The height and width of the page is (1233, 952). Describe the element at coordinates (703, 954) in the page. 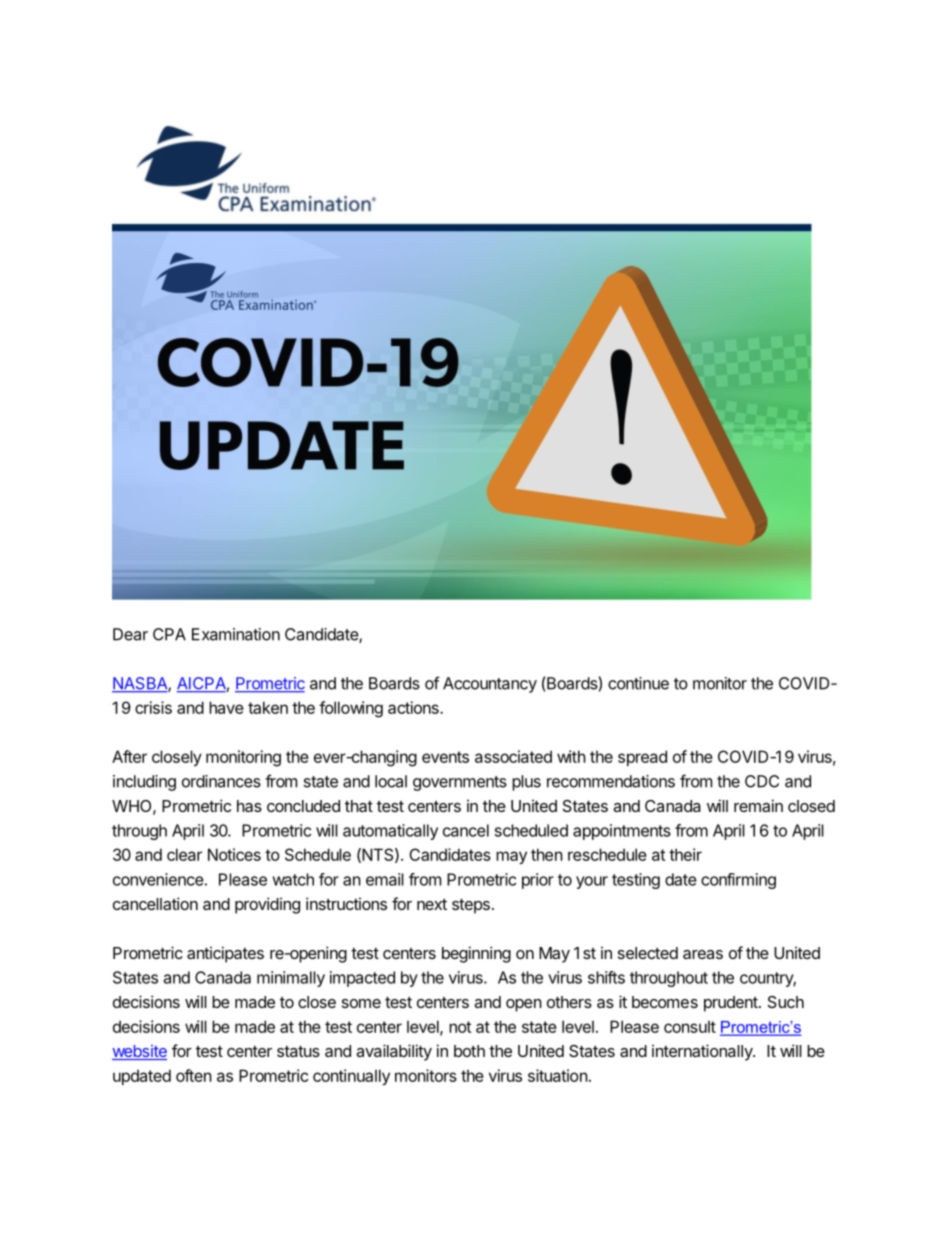

I see `areas` at that location.
